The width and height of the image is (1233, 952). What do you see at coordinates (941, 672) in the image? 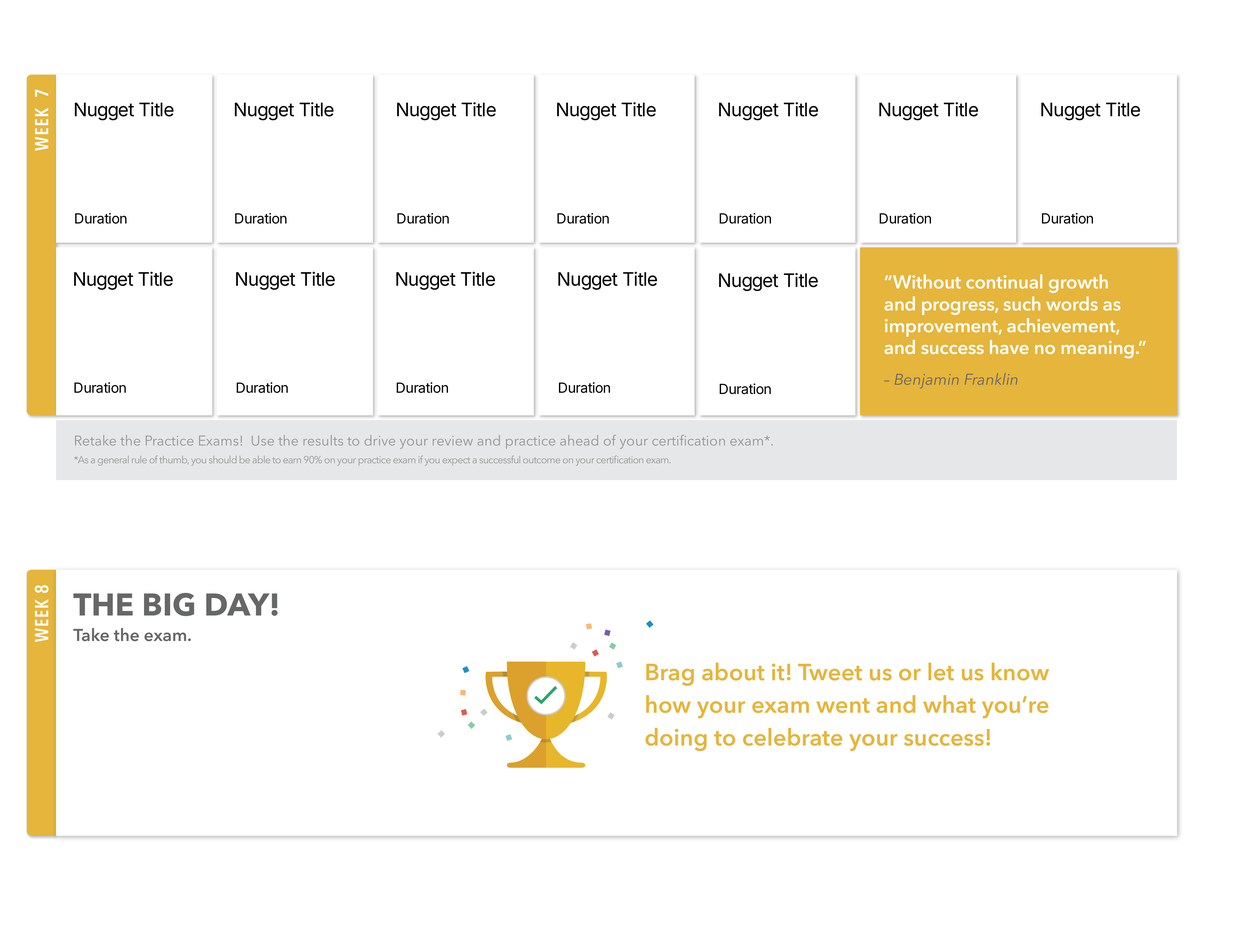
I see `let` at bounding box center [941, 672].
